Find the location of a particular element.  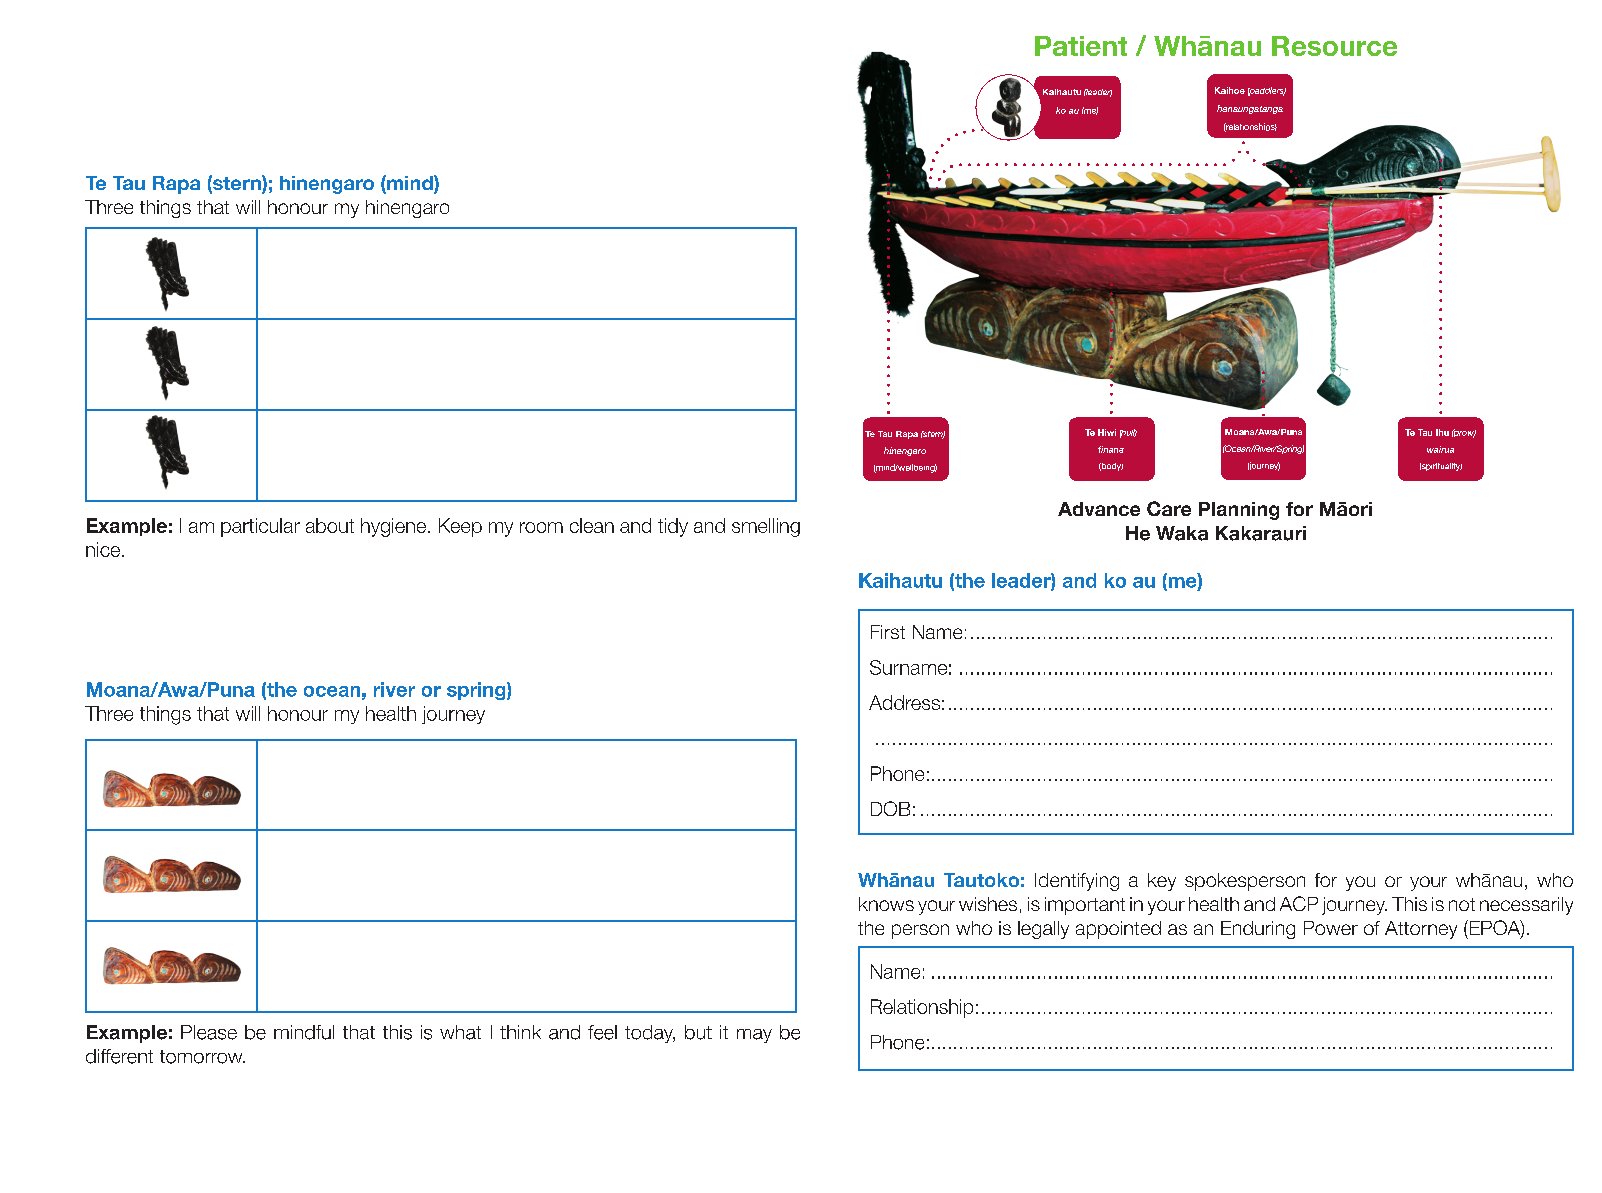

ACP is located at coordinates (1299, 903).
